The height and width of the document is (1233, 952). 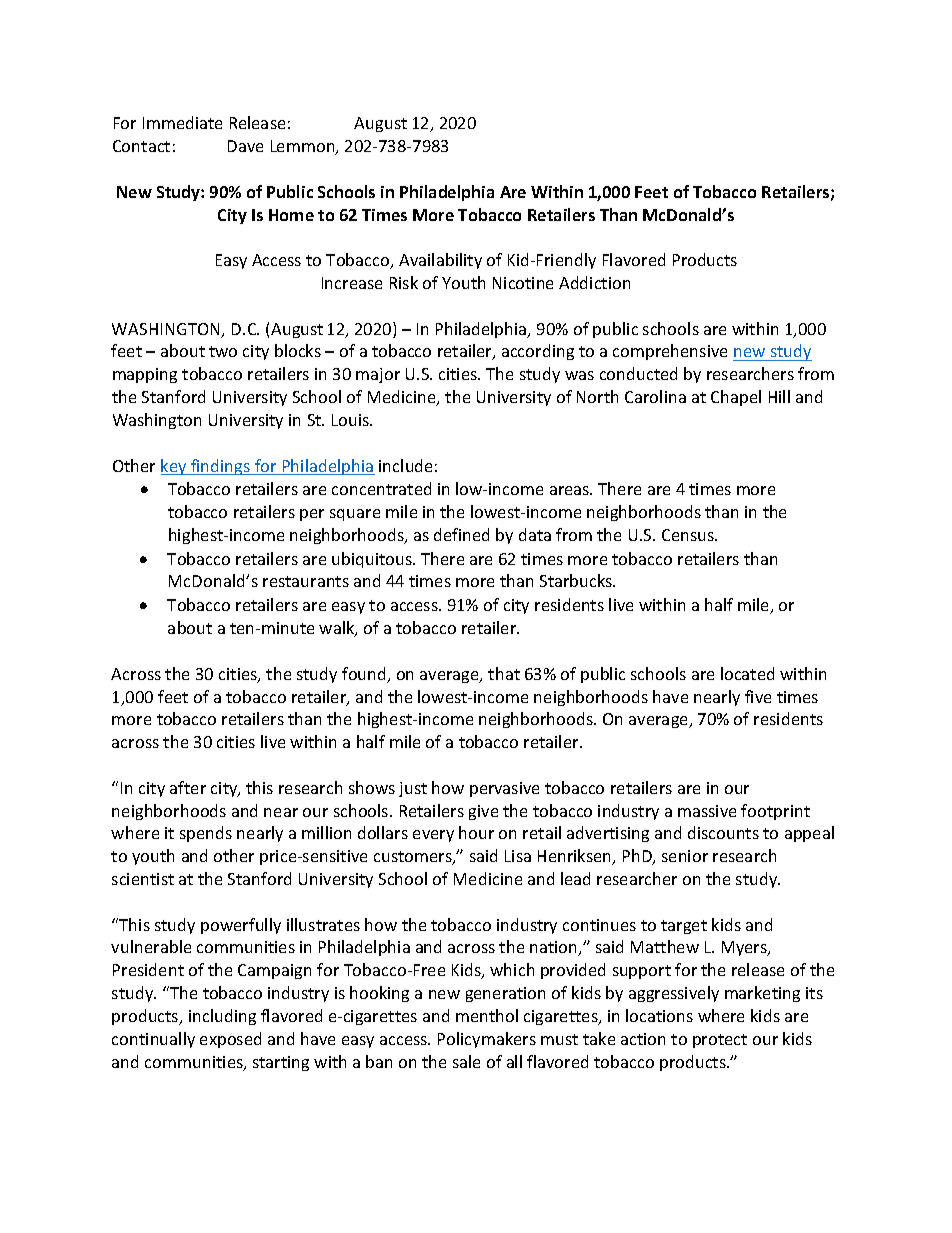 I want to click on defined, so click(x=461, y=534).
